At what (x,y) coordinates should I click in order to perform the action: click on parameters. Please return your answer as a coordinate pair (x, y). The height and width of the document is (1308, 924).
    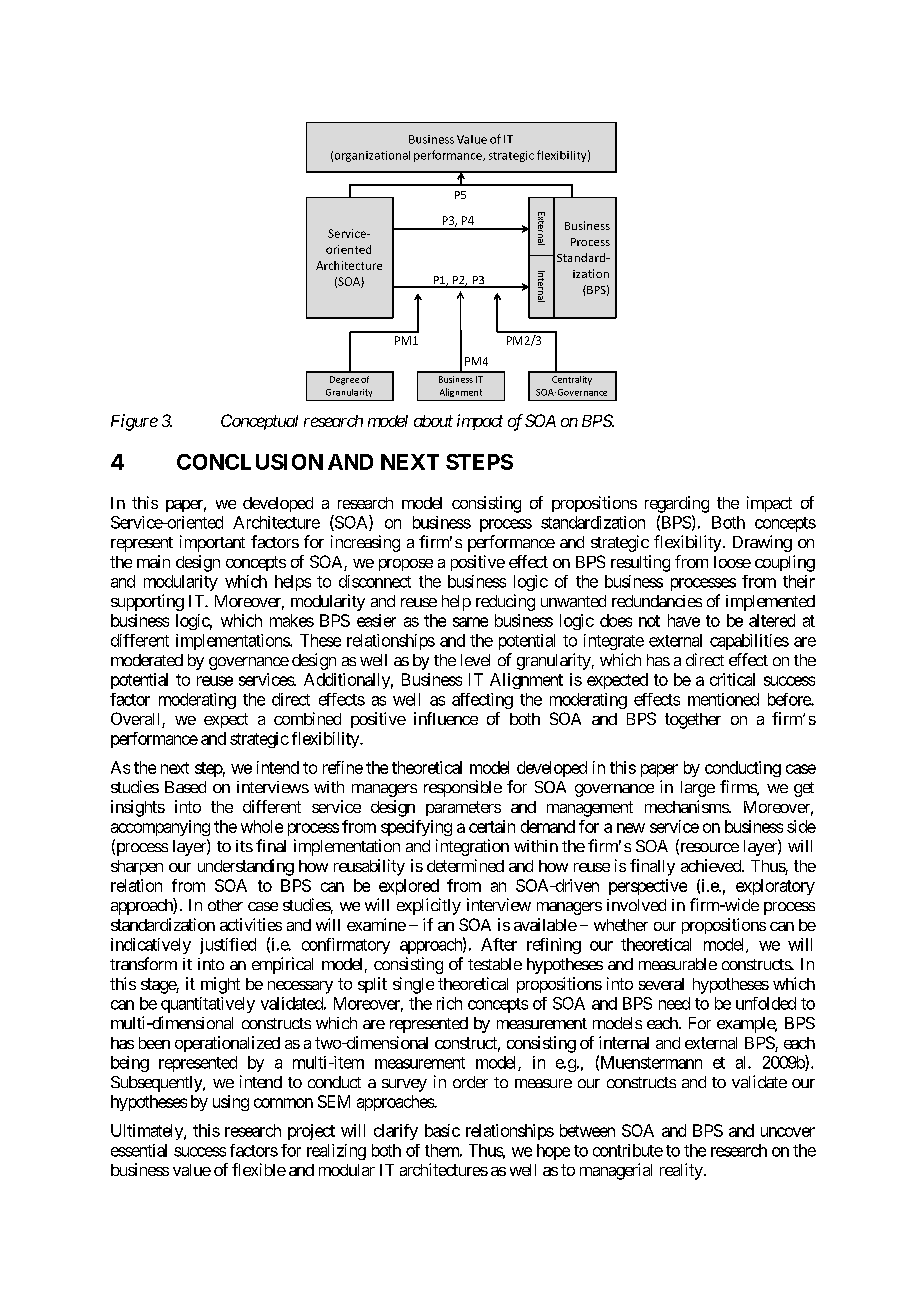
    Looking at the image, I should click on (463, 808).
